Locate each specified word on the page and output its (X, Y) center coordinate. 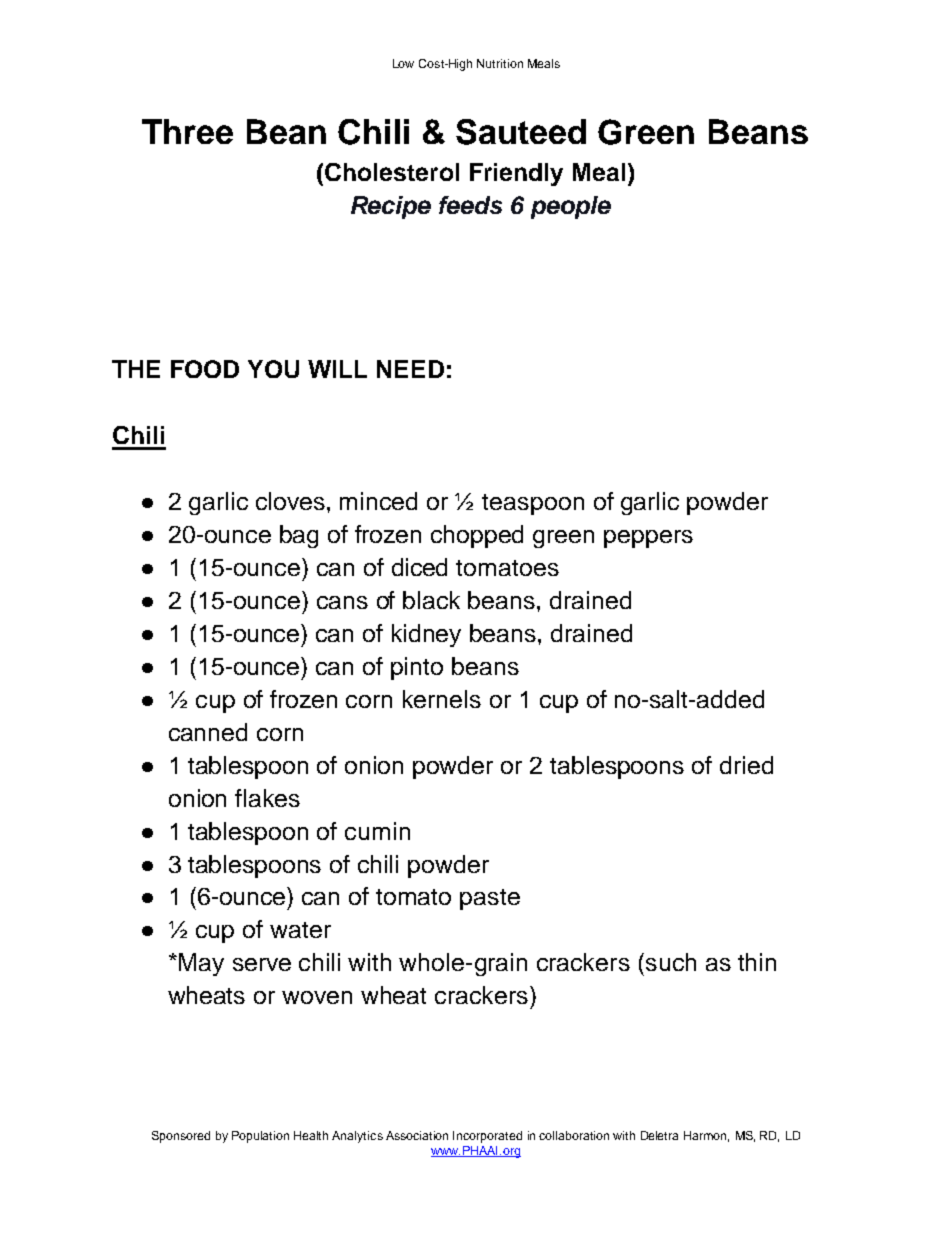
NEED (410, 369)
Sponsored (181, 1137)
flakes (267, 798)
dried (746, 765)
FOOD (205, 369)
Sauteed (521, 132)
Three (187, 131)
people (571, 207)
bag (299, 536)
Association (417, 1135)
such (671, 962)
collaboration (574, 1135)
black (431, 600)
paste (490, 899)
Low (403, 63)
